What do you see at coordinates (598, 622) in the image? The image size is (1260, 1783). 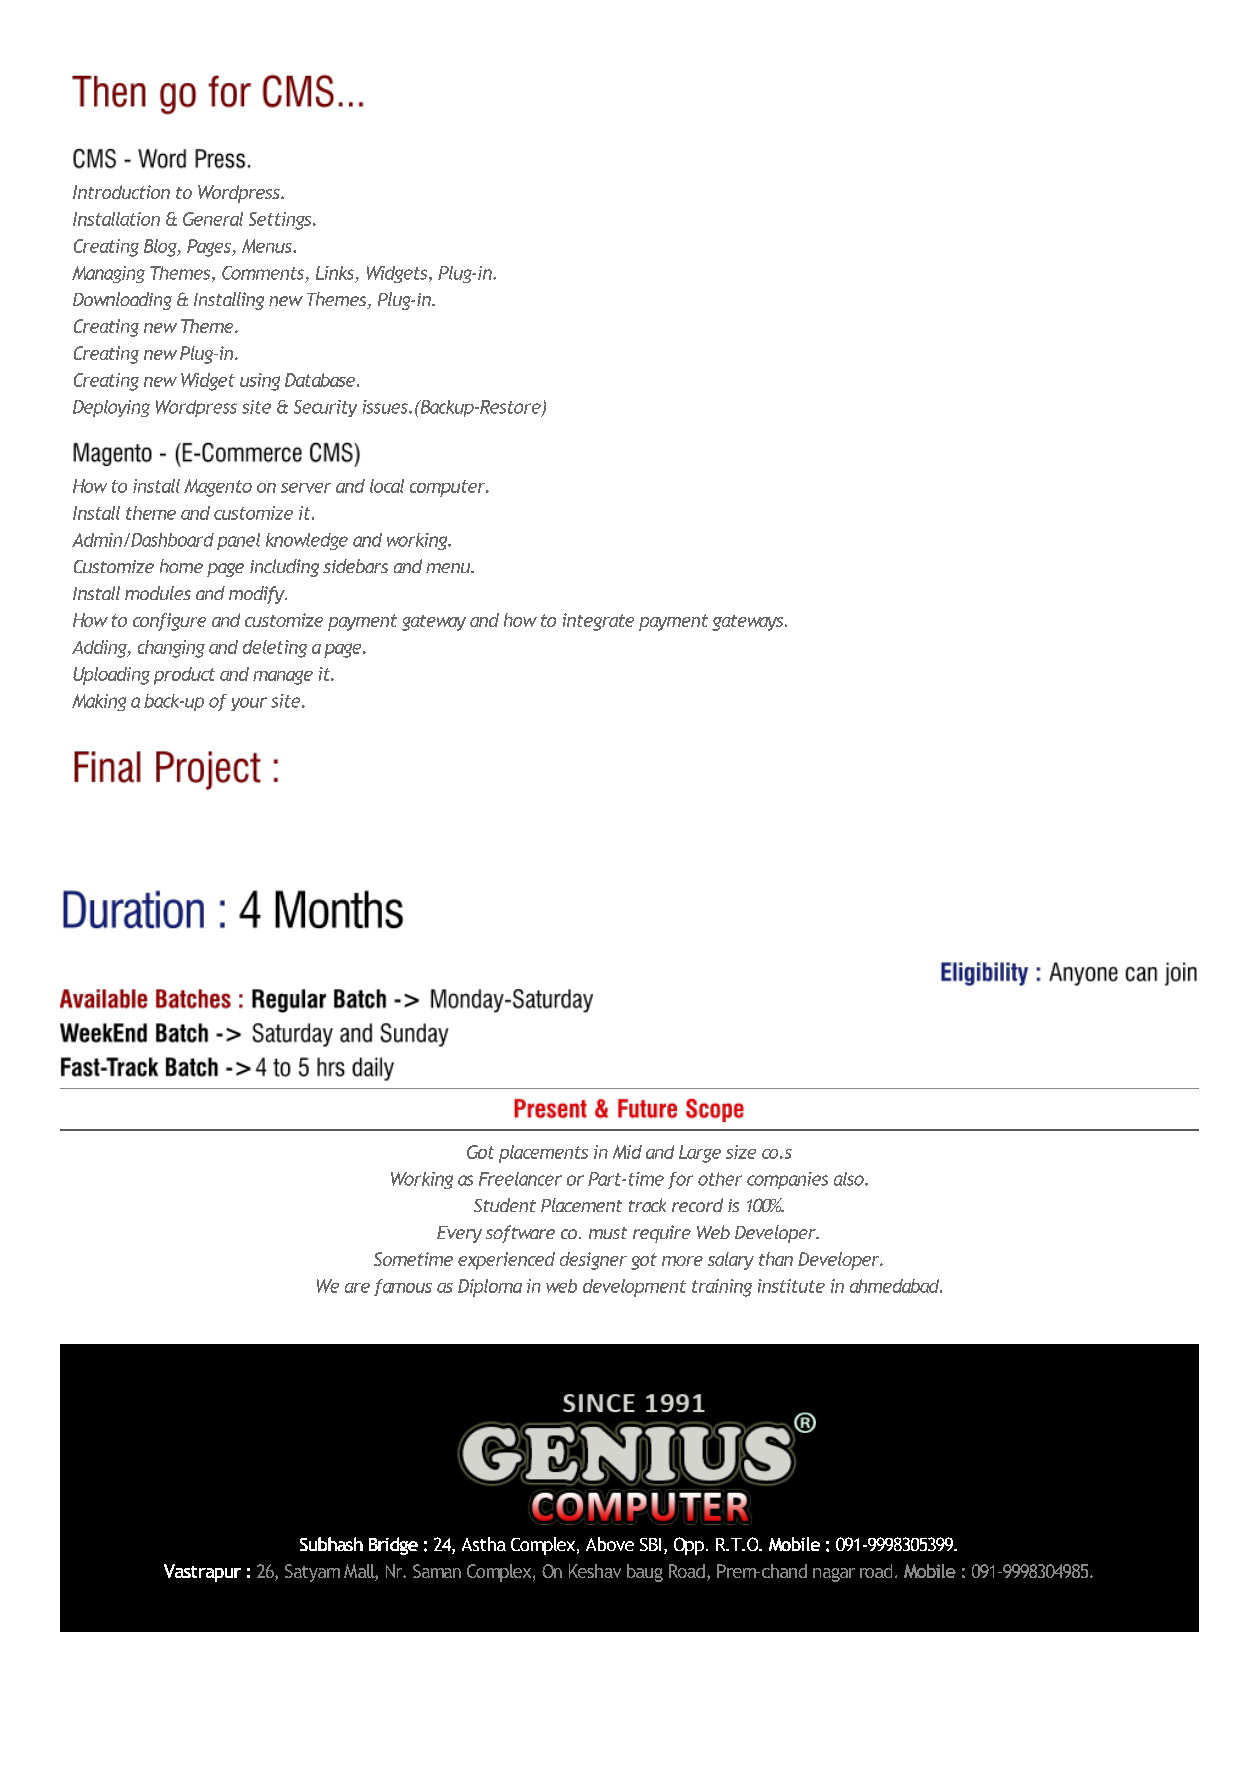 I see `integrate` at bounding box center [598, 622].
